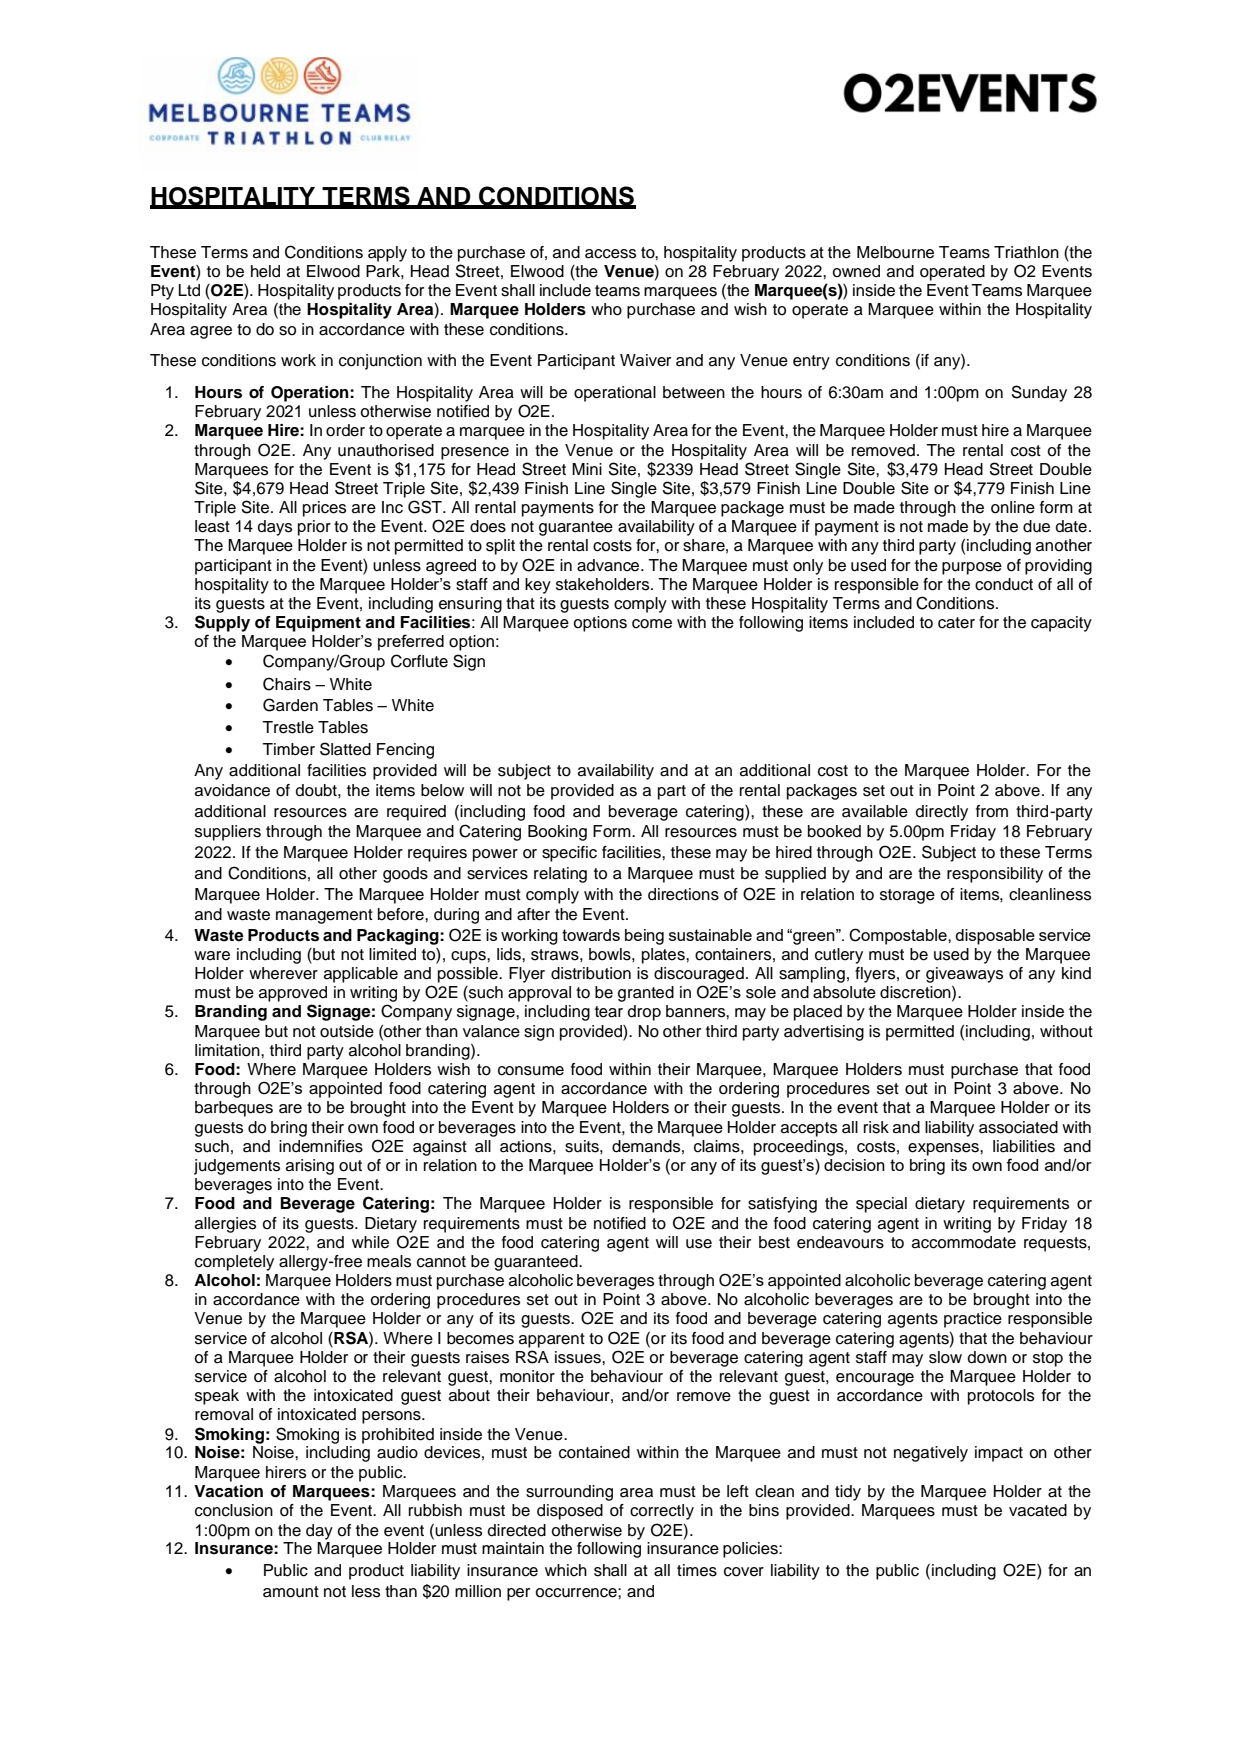 The height and width of the page is (1755, 1241). I want to click on conduct, so click(1004, 584).
